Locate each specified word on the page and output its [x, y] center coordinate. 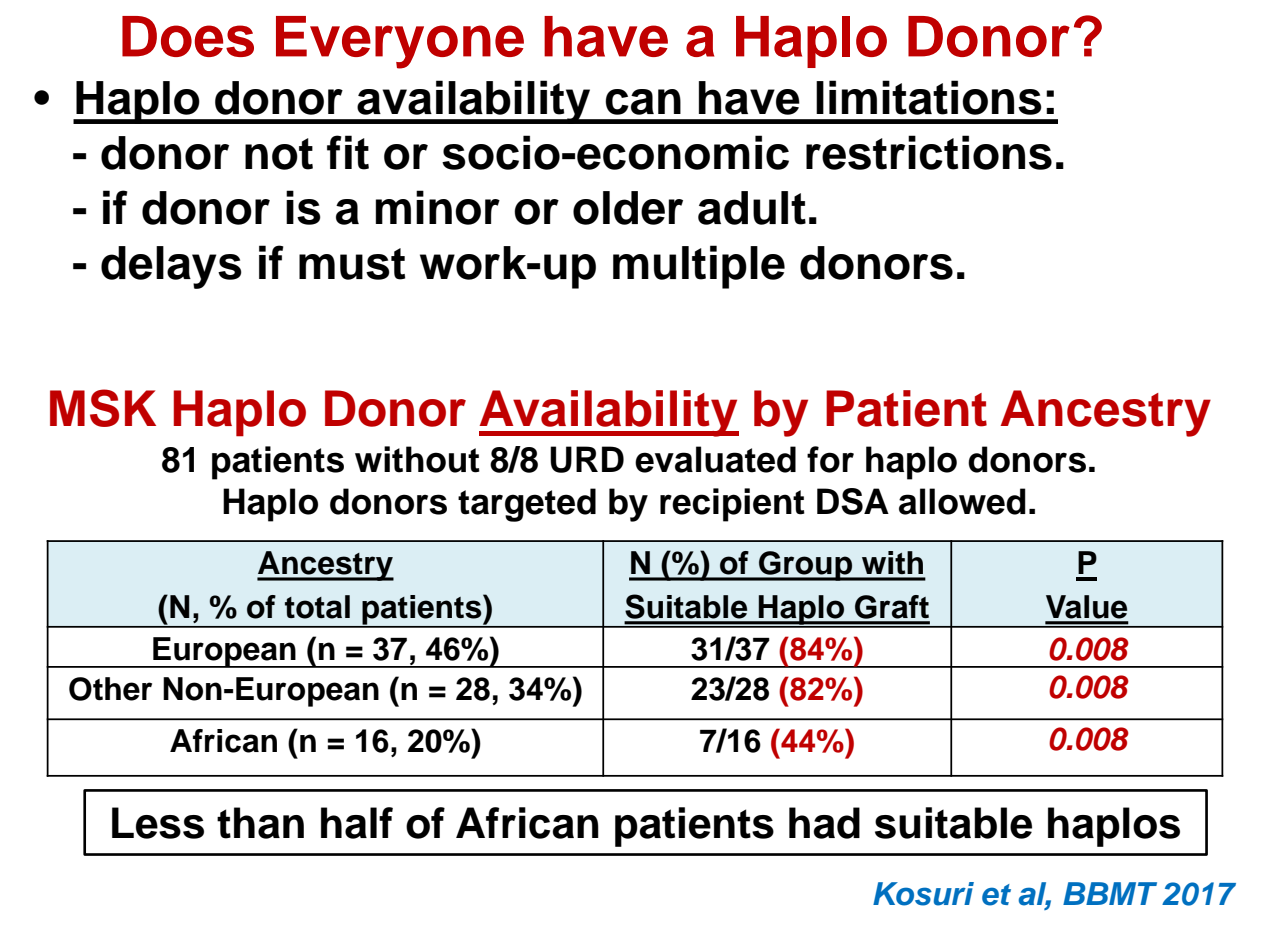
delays [171, 267]
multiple [699, 267]
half [357, 823]
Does [188, 36]
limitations [929, 97]
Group [806, 566]
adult [752, 208]
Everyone [400, 42]
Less [158, 823]
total [317, 607]
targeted [527, 505]
